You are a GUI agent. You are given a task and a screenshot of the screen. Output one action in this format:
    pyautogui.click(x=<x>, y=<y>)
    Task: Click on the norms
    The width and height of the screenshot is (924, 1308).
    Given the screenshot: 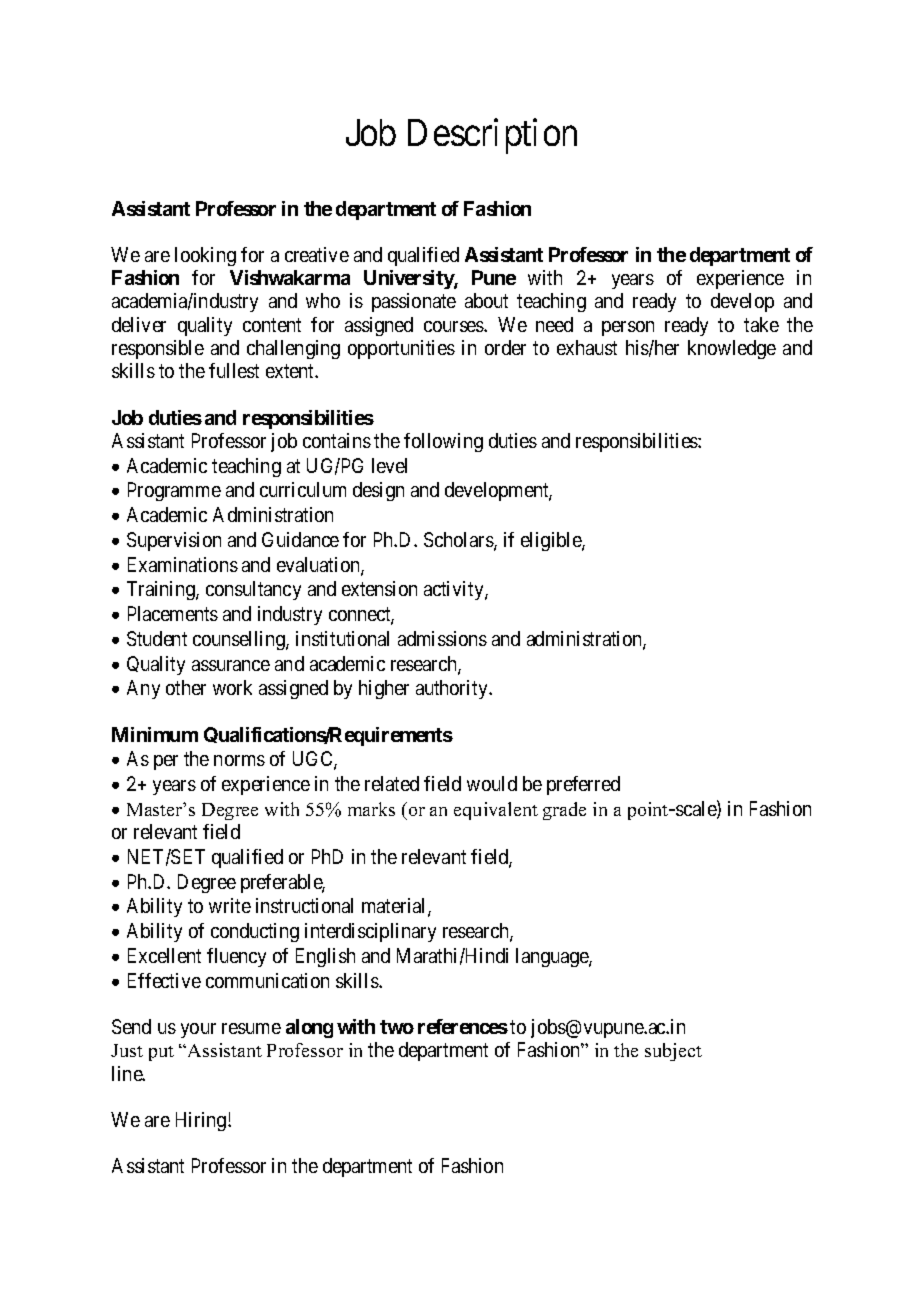 What is the action you would take?
    pyautogui.click(x=239, y=760)
